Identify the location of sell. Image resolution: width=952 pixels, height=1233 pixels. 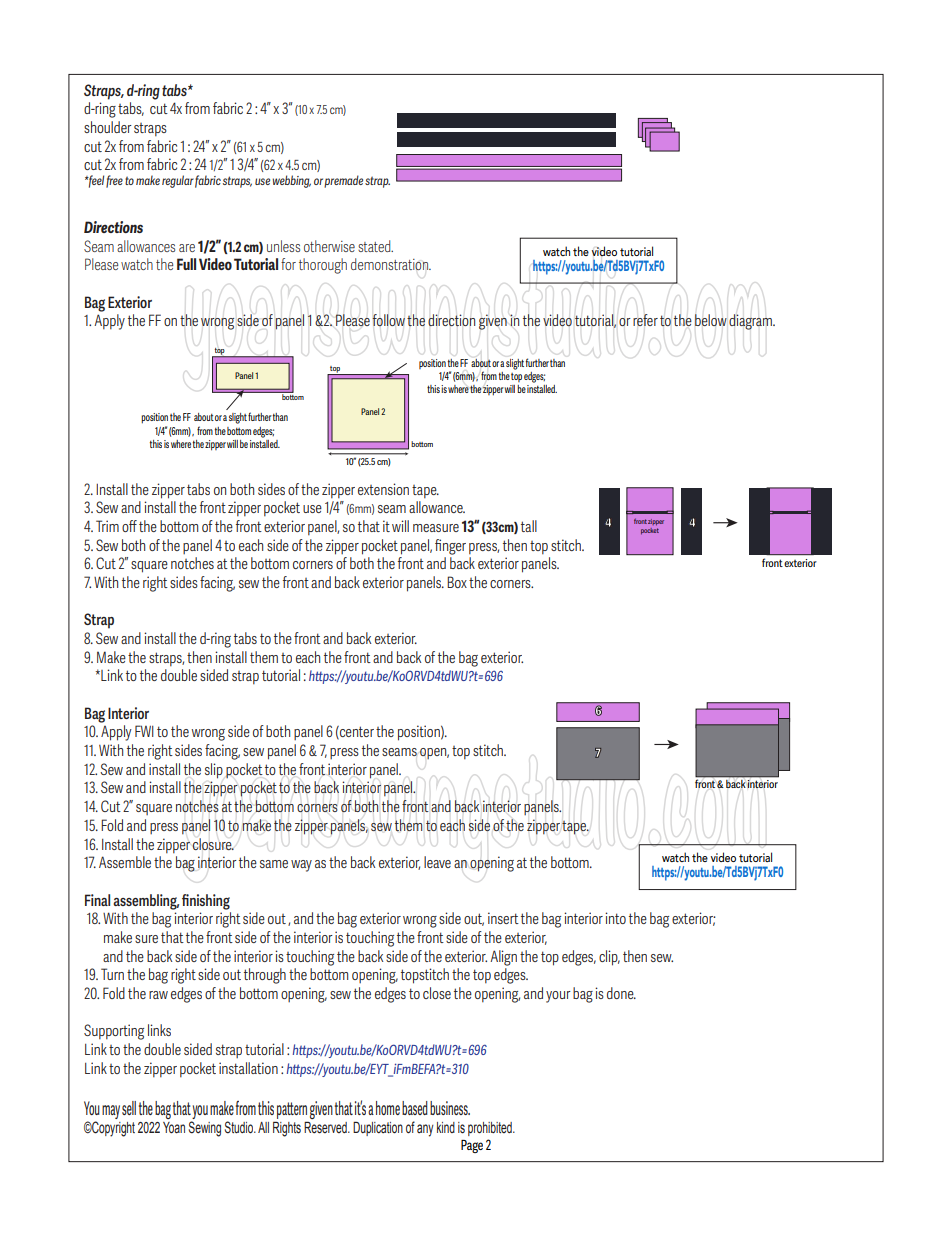
(129, 1108).
